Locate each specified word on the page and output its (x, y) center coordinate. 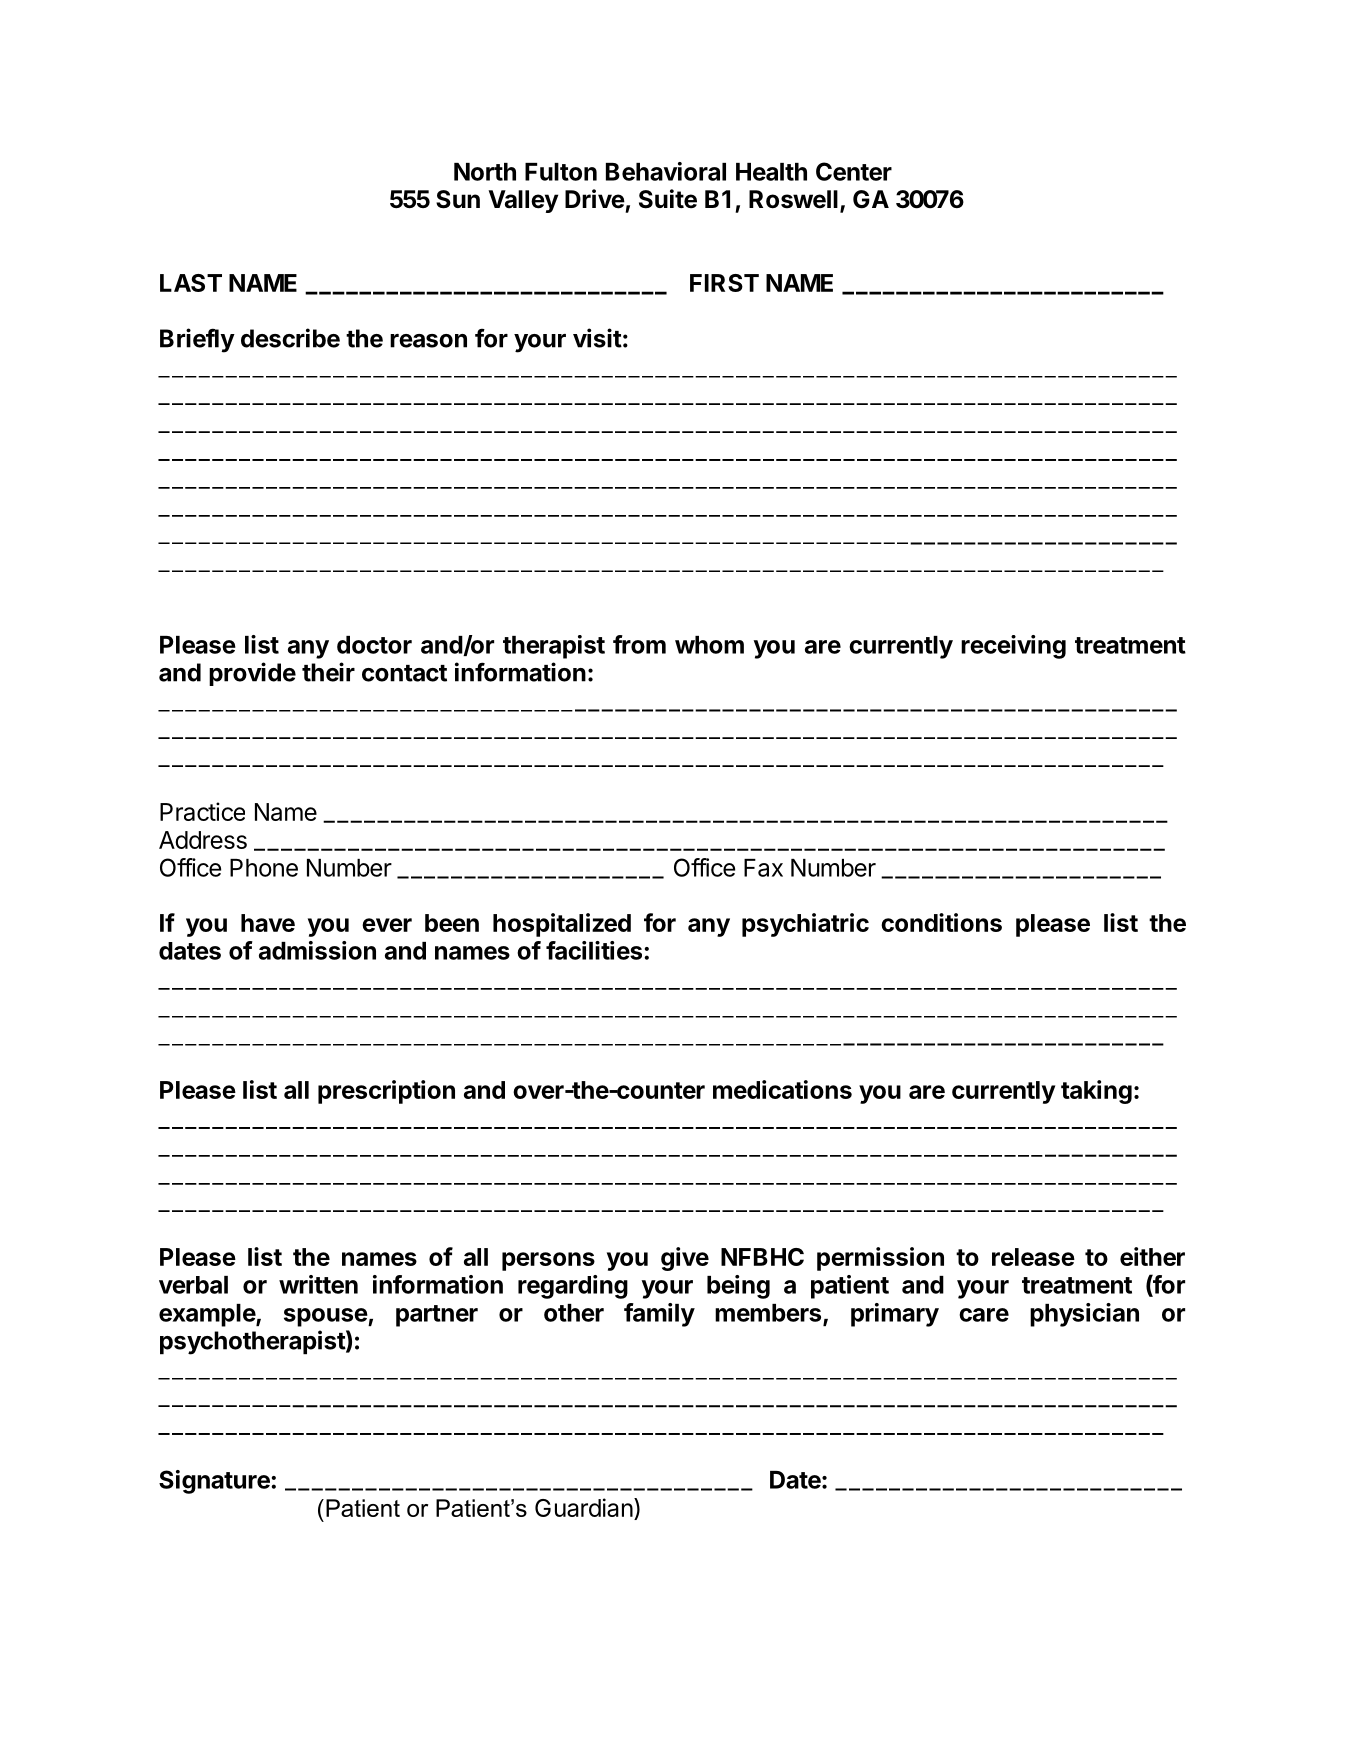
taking (1096, 1092)
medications (782, 1089)
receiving (1013, 647)
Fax (763, 868)
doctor (374, 645)
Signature (215, 1482)
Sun (458, 199)
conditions (941, 922)
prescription (386, 1092)
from (639, 644)
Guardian (584, 1507)
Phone (264, 868)
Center (854, 171)
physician (1084, 1315)
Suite (668, 199)
